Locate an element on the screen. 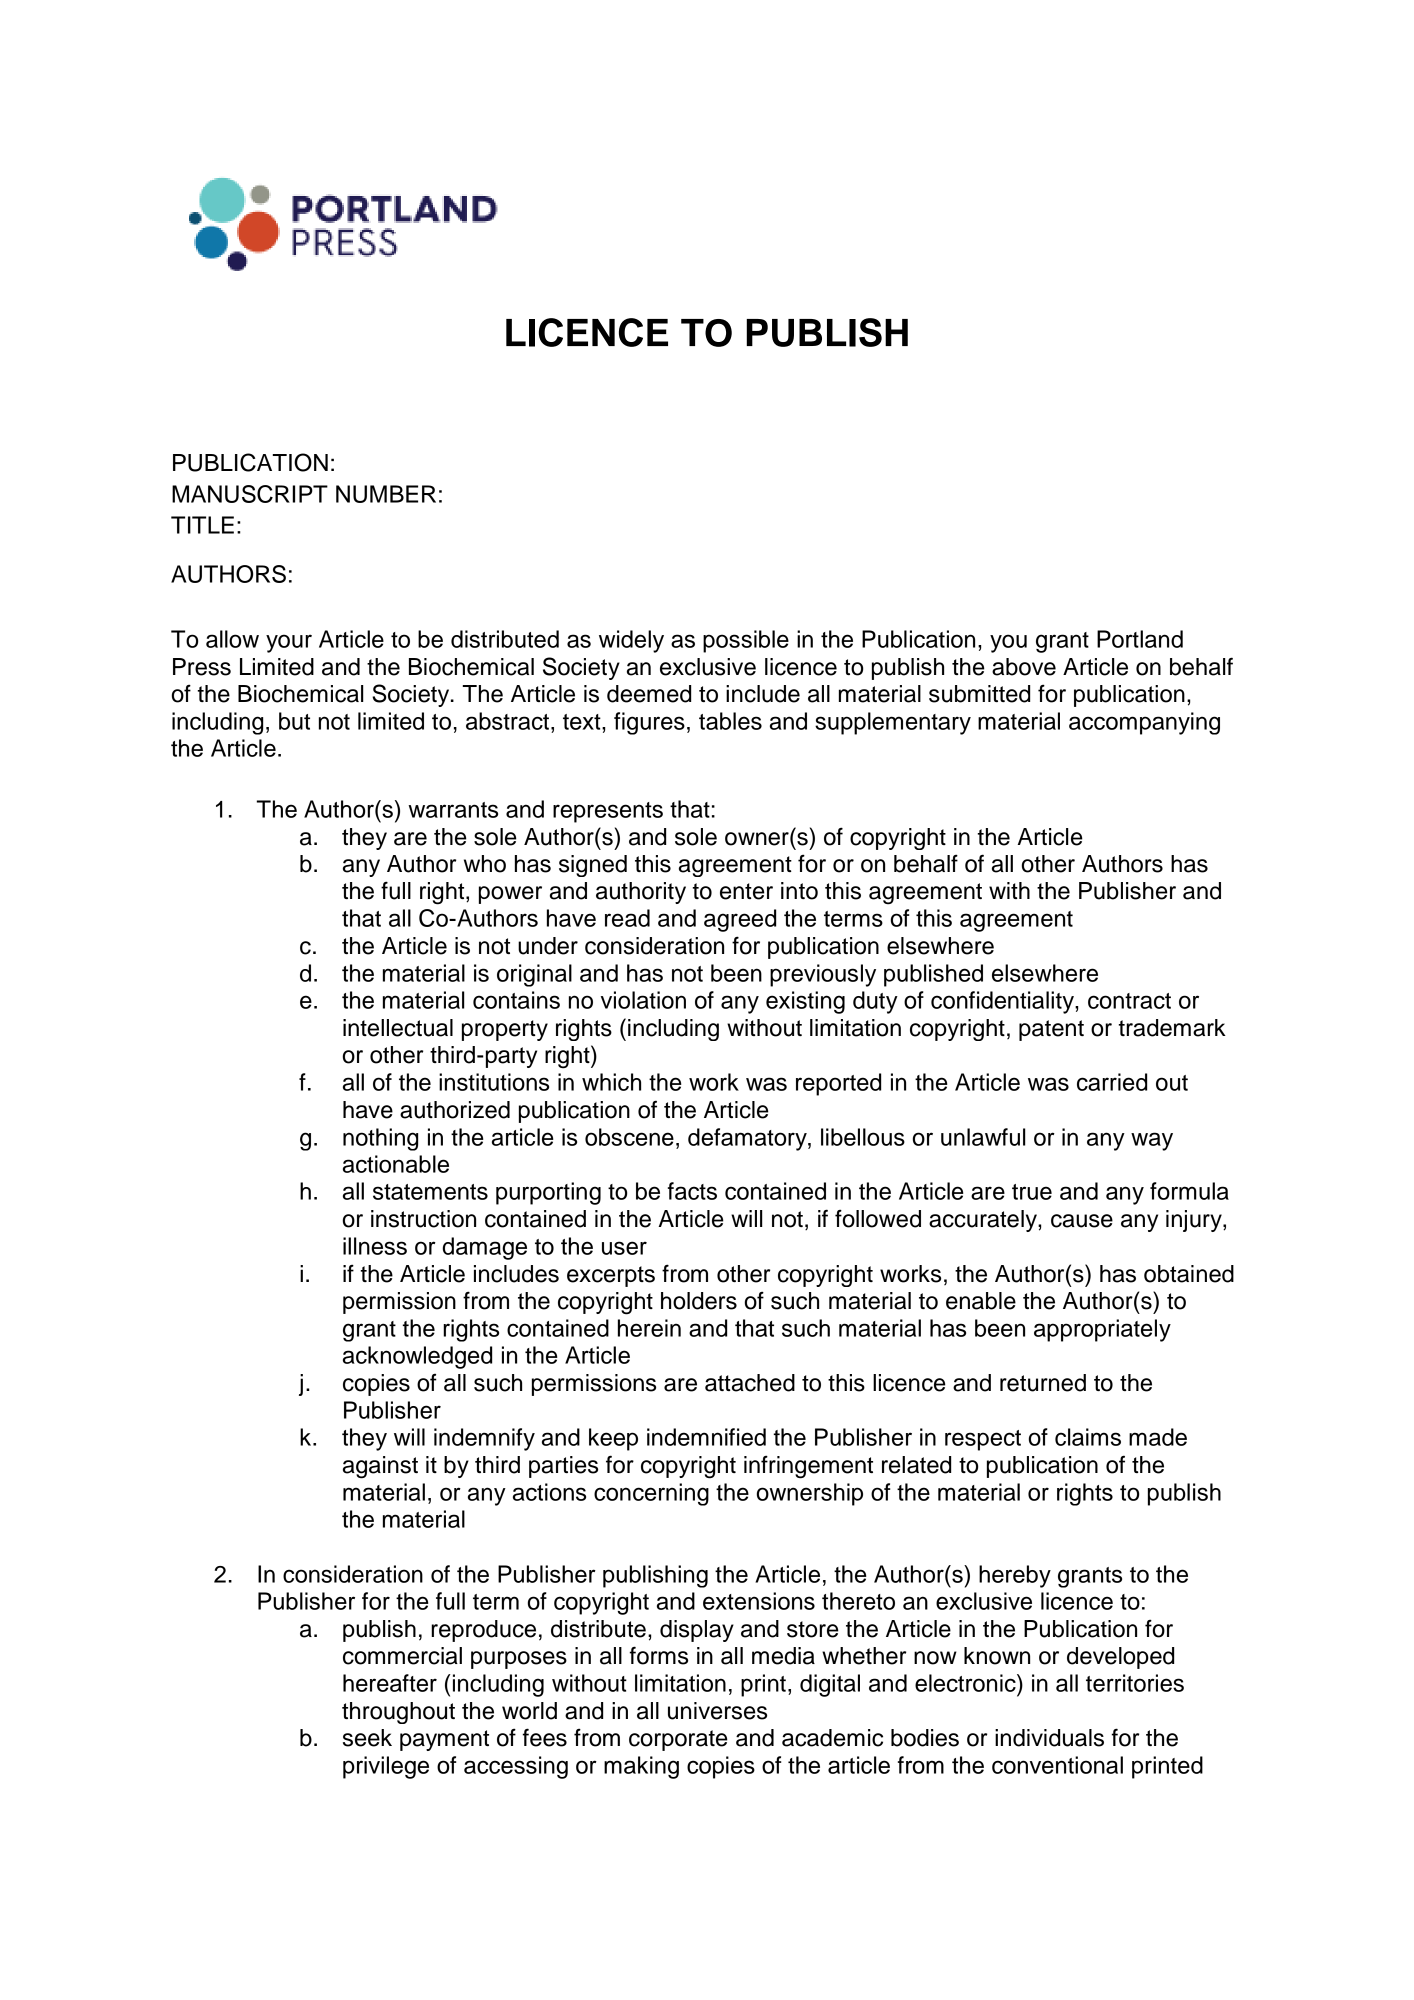 The height and width of the screenshot is (2000, 1414). represents is located at coordinates (608, 812).
